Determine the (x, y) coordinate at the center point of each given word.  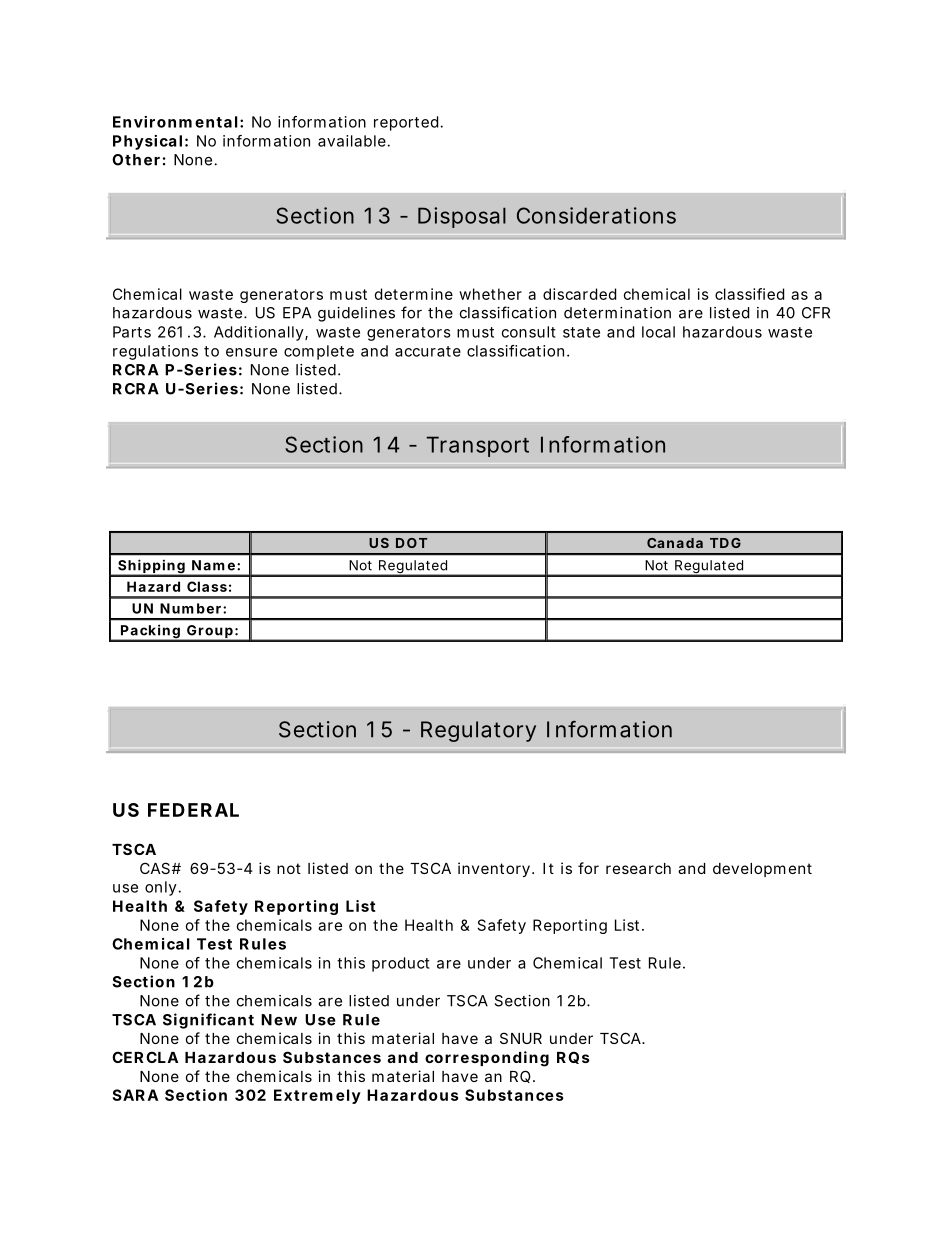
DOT (411, 543)
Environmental (175, 122)
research (638, 868)
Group (209, 633)
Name (213, 565)
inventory (494, 869)
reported (406, 123)
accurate (428, 351)
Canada (675, 543)
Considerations (596, 215)
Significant (208, 1021)
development (762, 870)
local (658, 332)
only (162, 888)
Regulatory (478, 731)
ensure (251, 352)
